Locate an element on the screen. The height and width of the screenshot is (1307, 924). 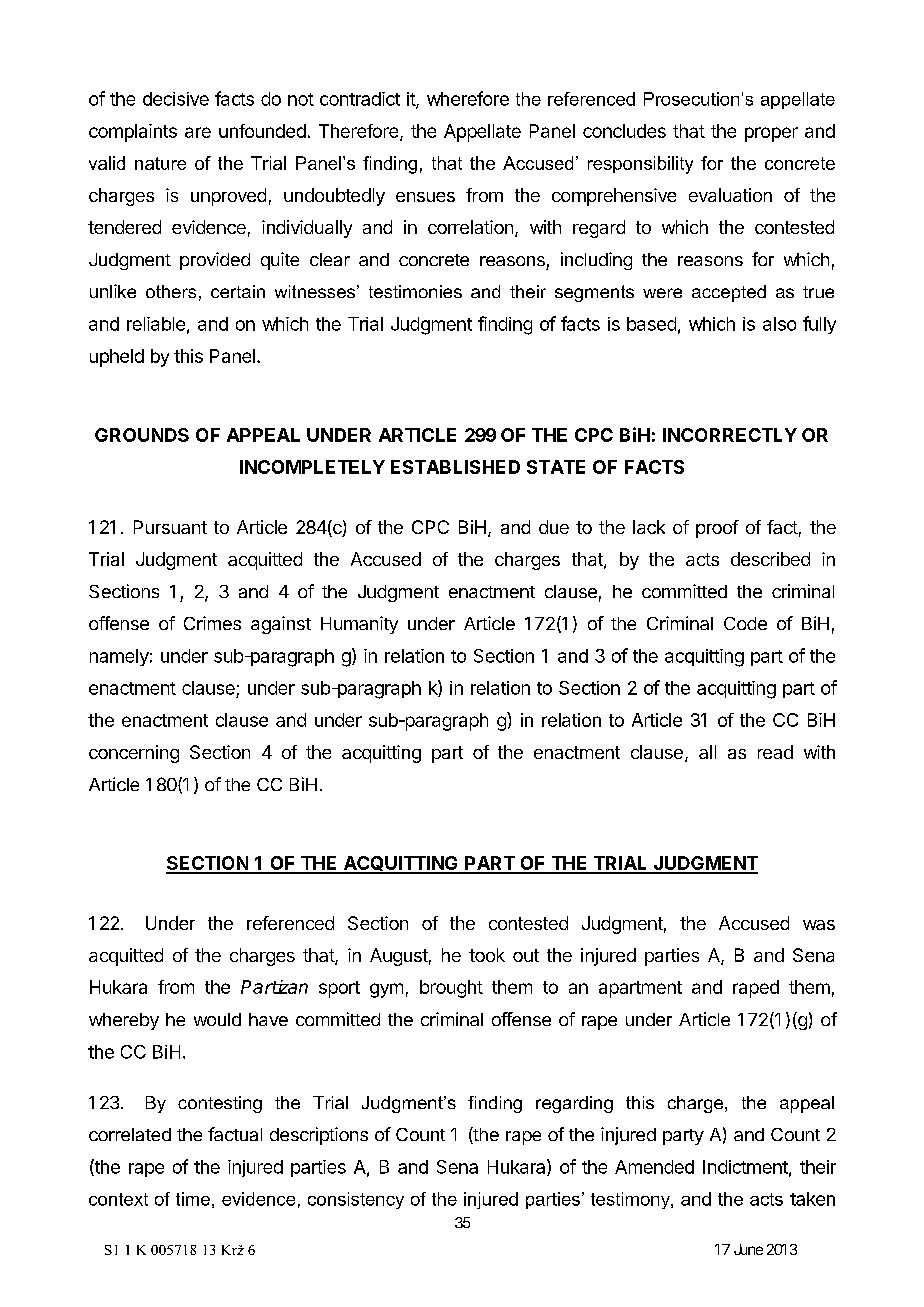
concerning is located at coordinates (134, 754).
